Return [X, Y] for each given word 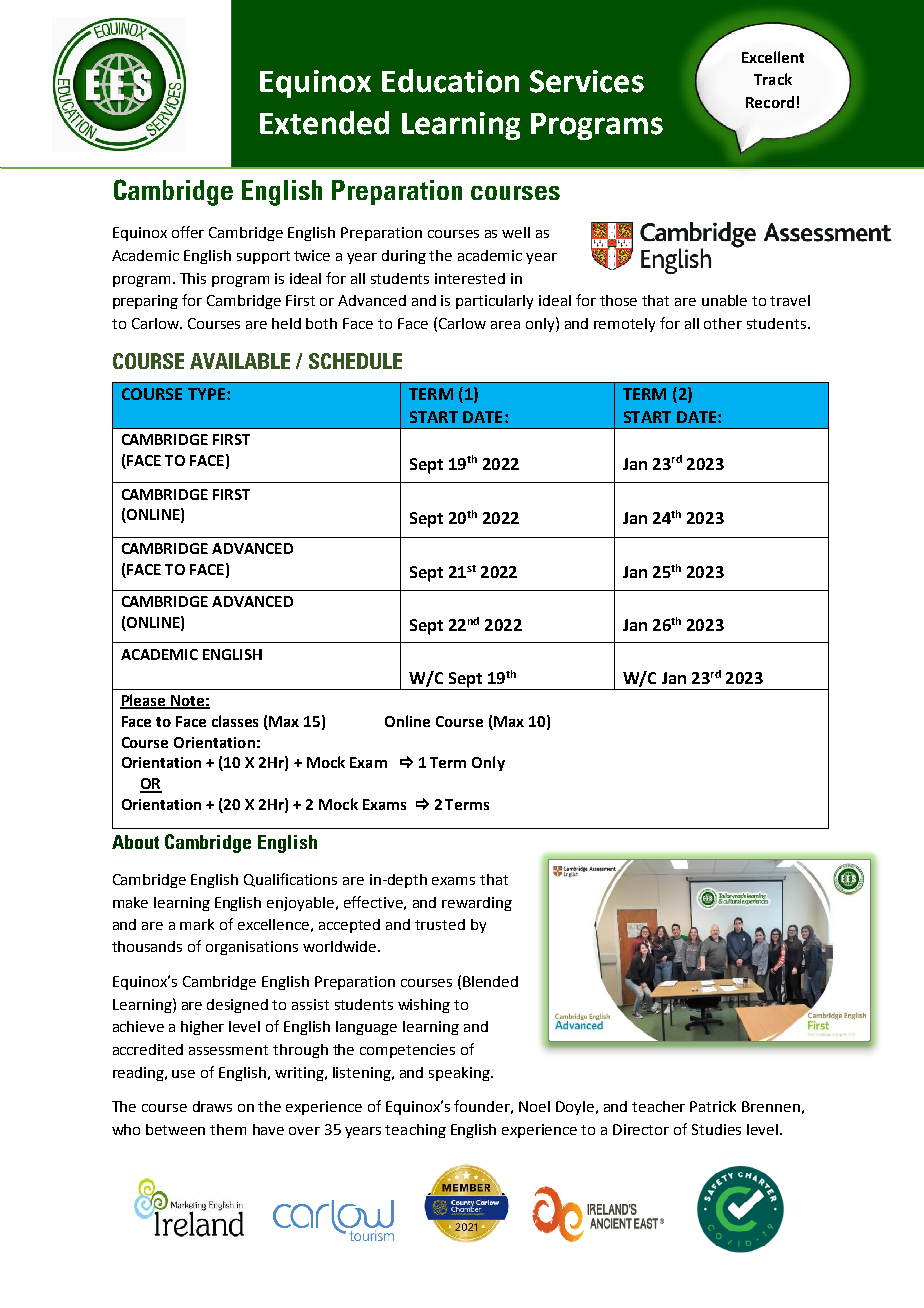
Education [450, 81]
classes [235, 721]
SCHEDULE [355, 361]
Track [773, 79]
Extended [324, 123]
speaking [460, 1074]
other [723, 323]
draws [212, 1106]
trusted [440, 924]
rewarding [477, 904]
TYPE [206, 394]
